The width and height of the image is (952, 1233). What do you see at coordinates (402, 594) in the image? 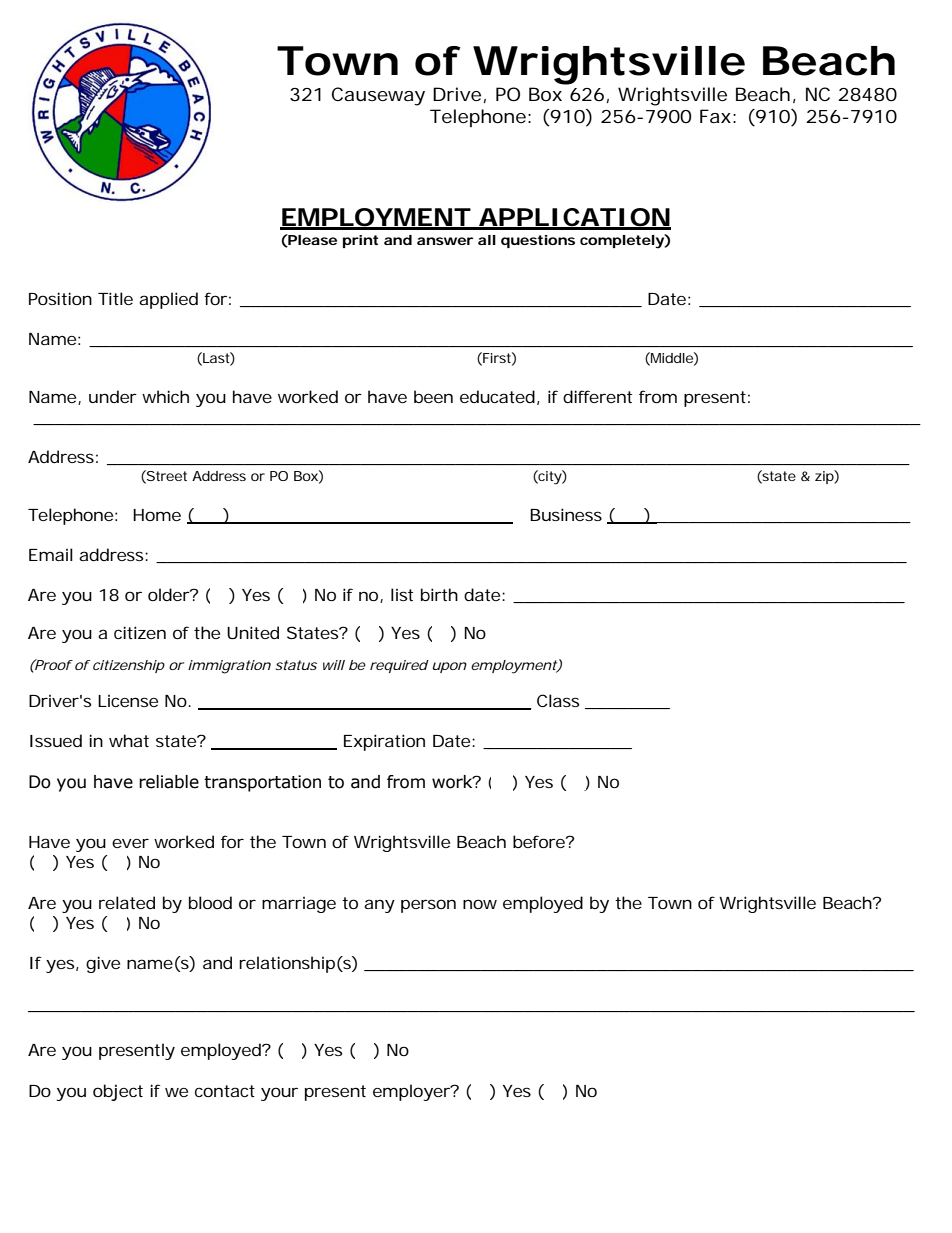
I see `list` at bounding box center [402, 594].
